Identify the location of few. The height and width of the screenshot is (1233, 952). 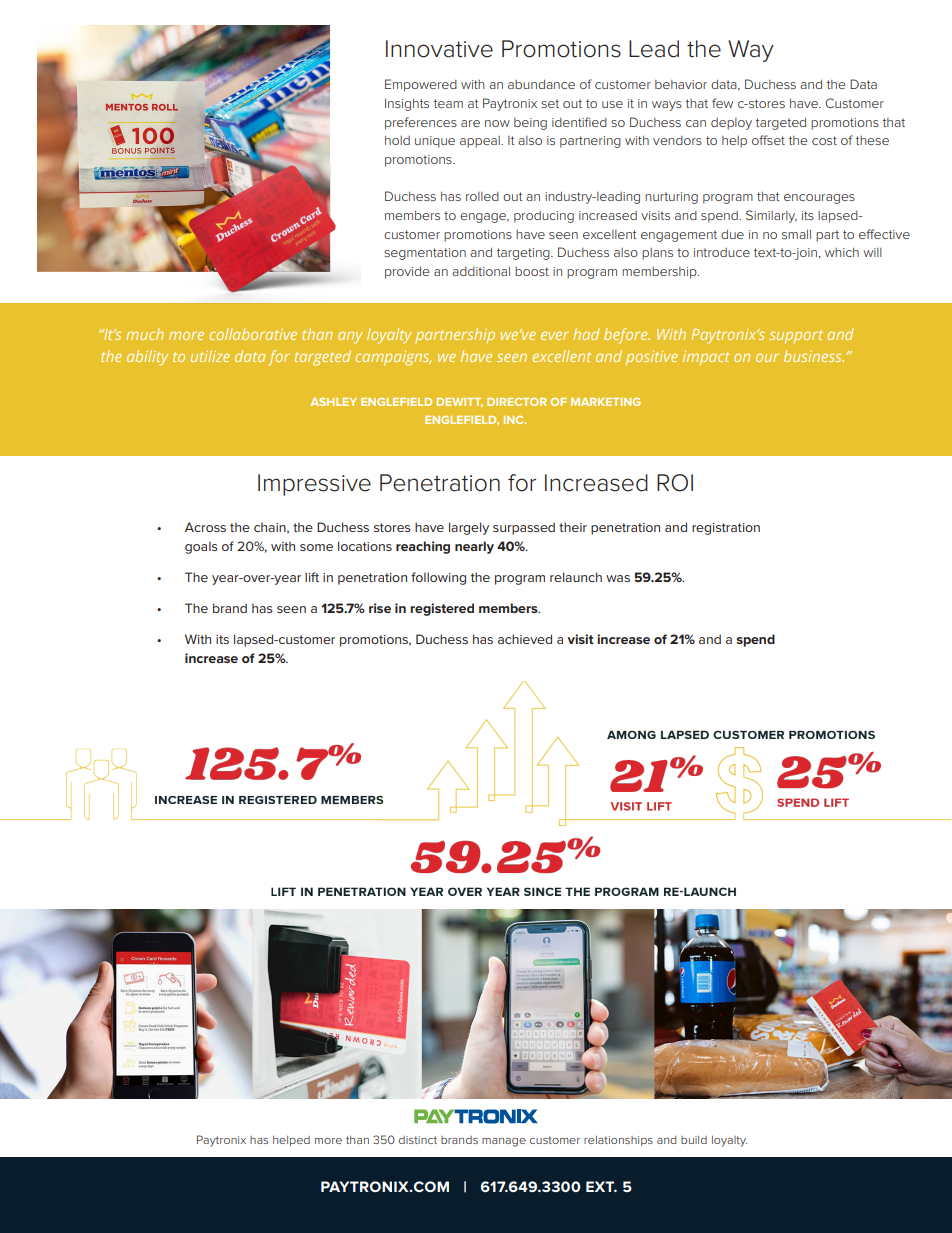
(722, 103).
